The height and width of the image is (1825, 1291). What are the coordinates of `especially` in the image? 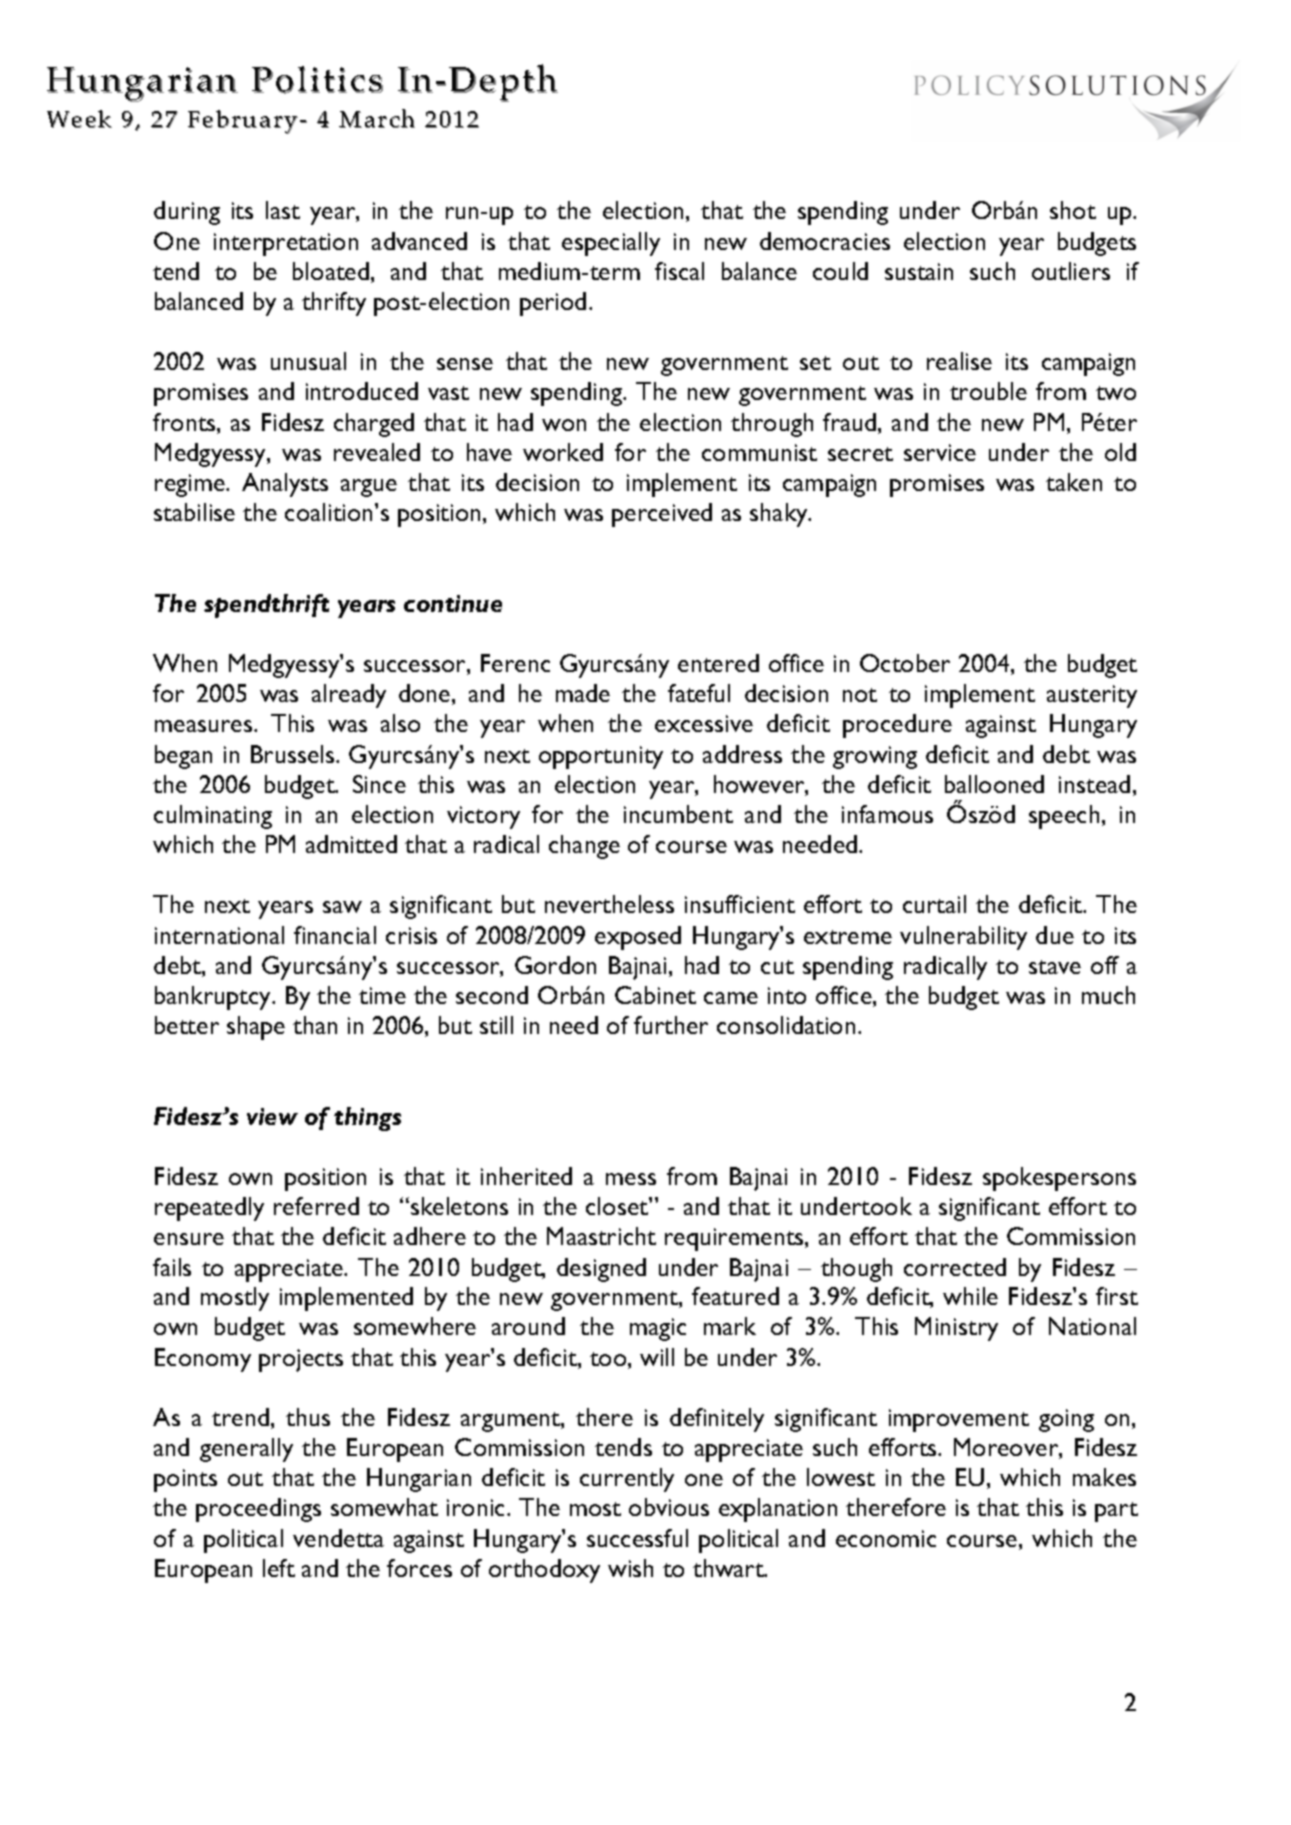 It's located at (611, 244).
